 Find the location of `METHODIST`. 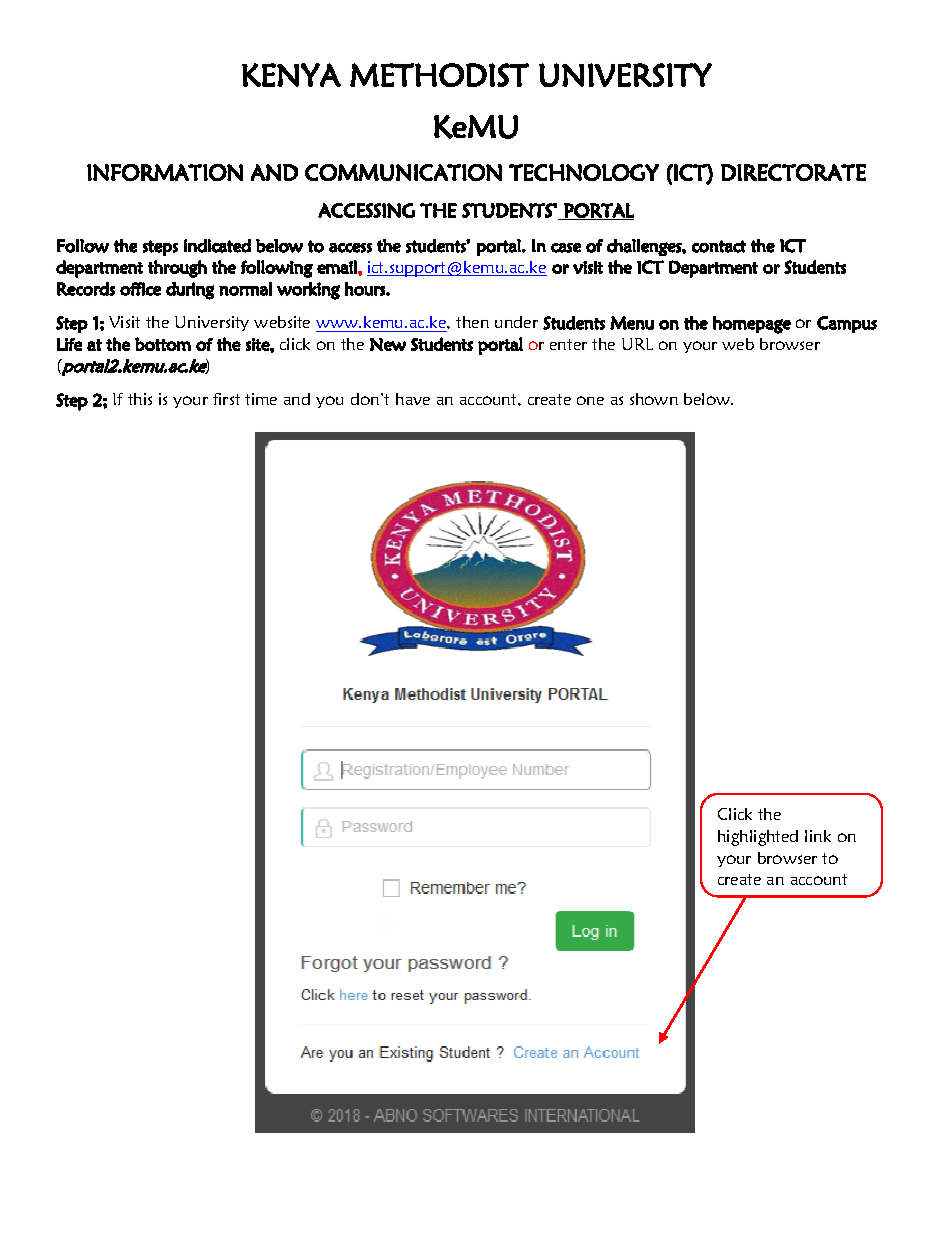

METHODIST is located at coordinates (439, 75).
